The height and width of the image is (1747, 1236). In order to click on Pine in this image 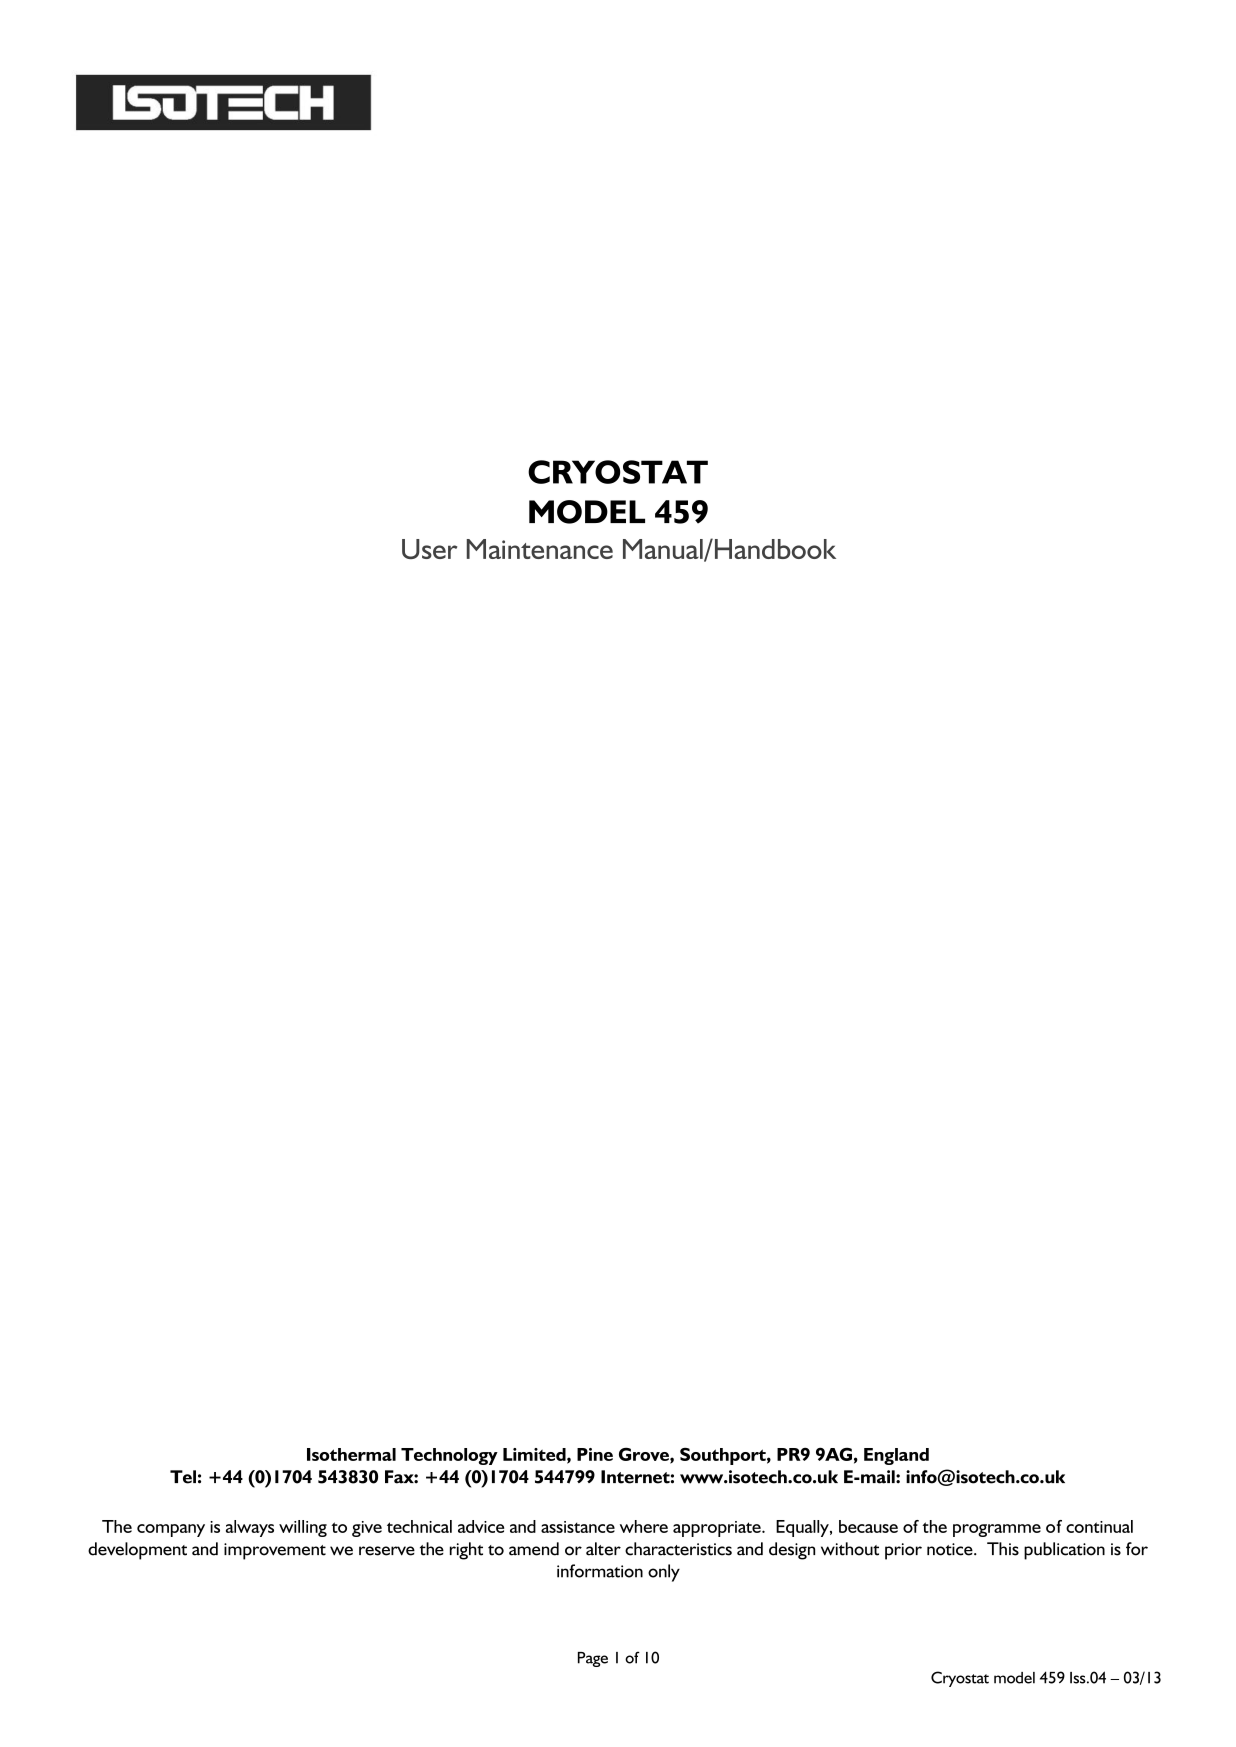, I will do `click(595, 1454)`.
